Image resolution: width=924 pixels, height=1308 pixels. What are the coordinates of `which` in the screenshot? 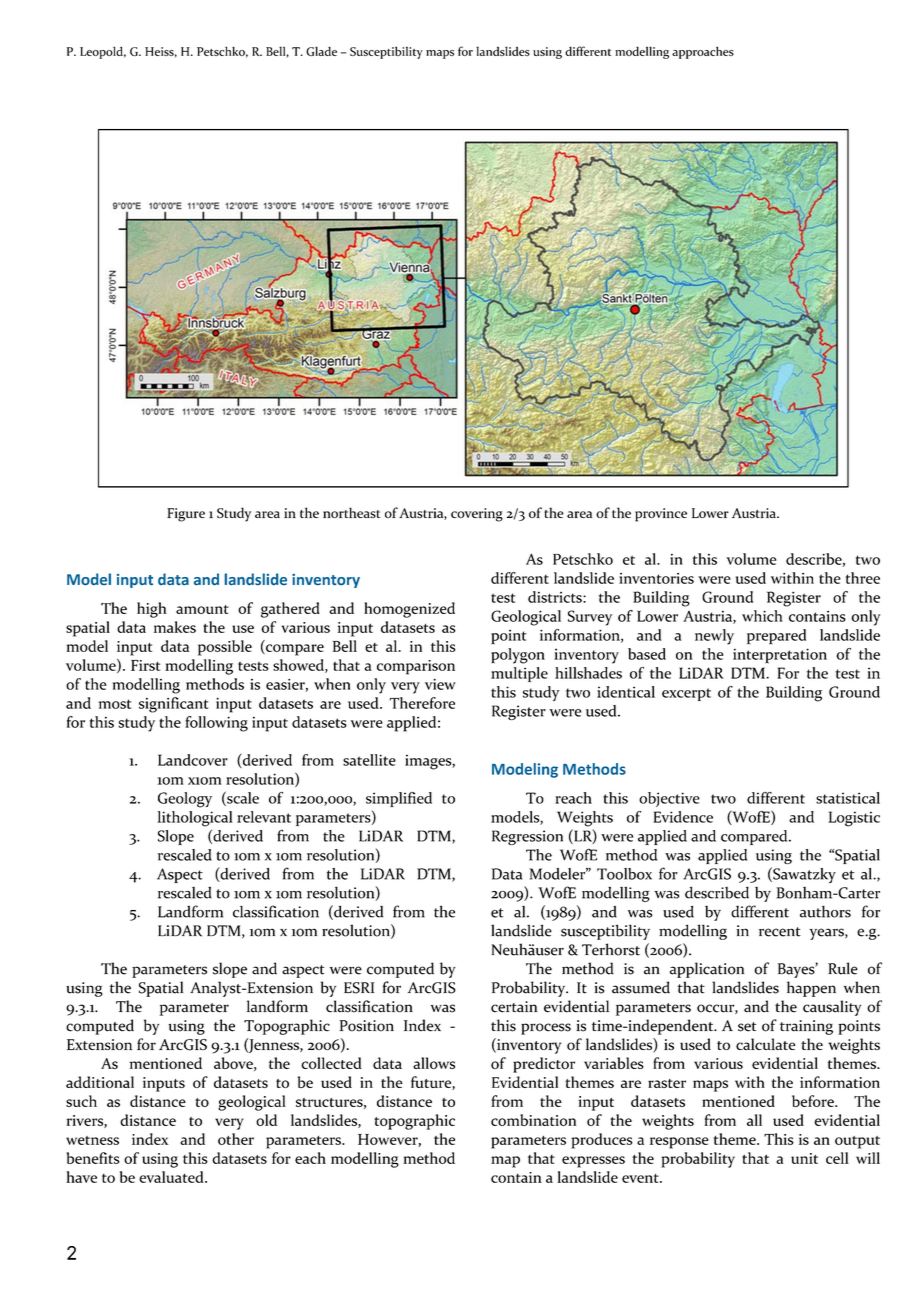 It's located at (762, 616).
